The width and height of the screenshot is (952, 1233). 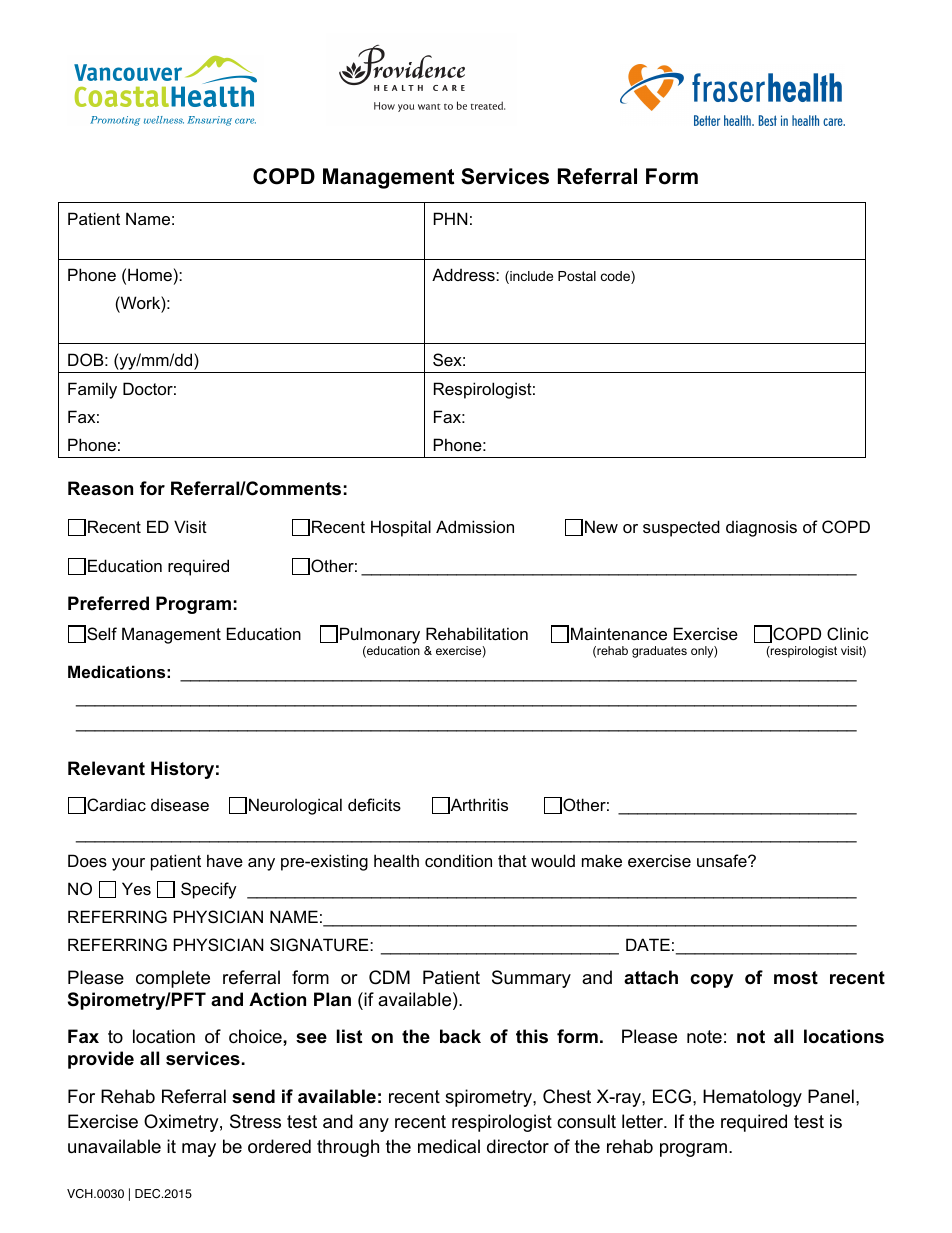 What do you see at coordinates (659, 652) in the screenshot?
I see `graduates` at bounding box center [659, 652].
